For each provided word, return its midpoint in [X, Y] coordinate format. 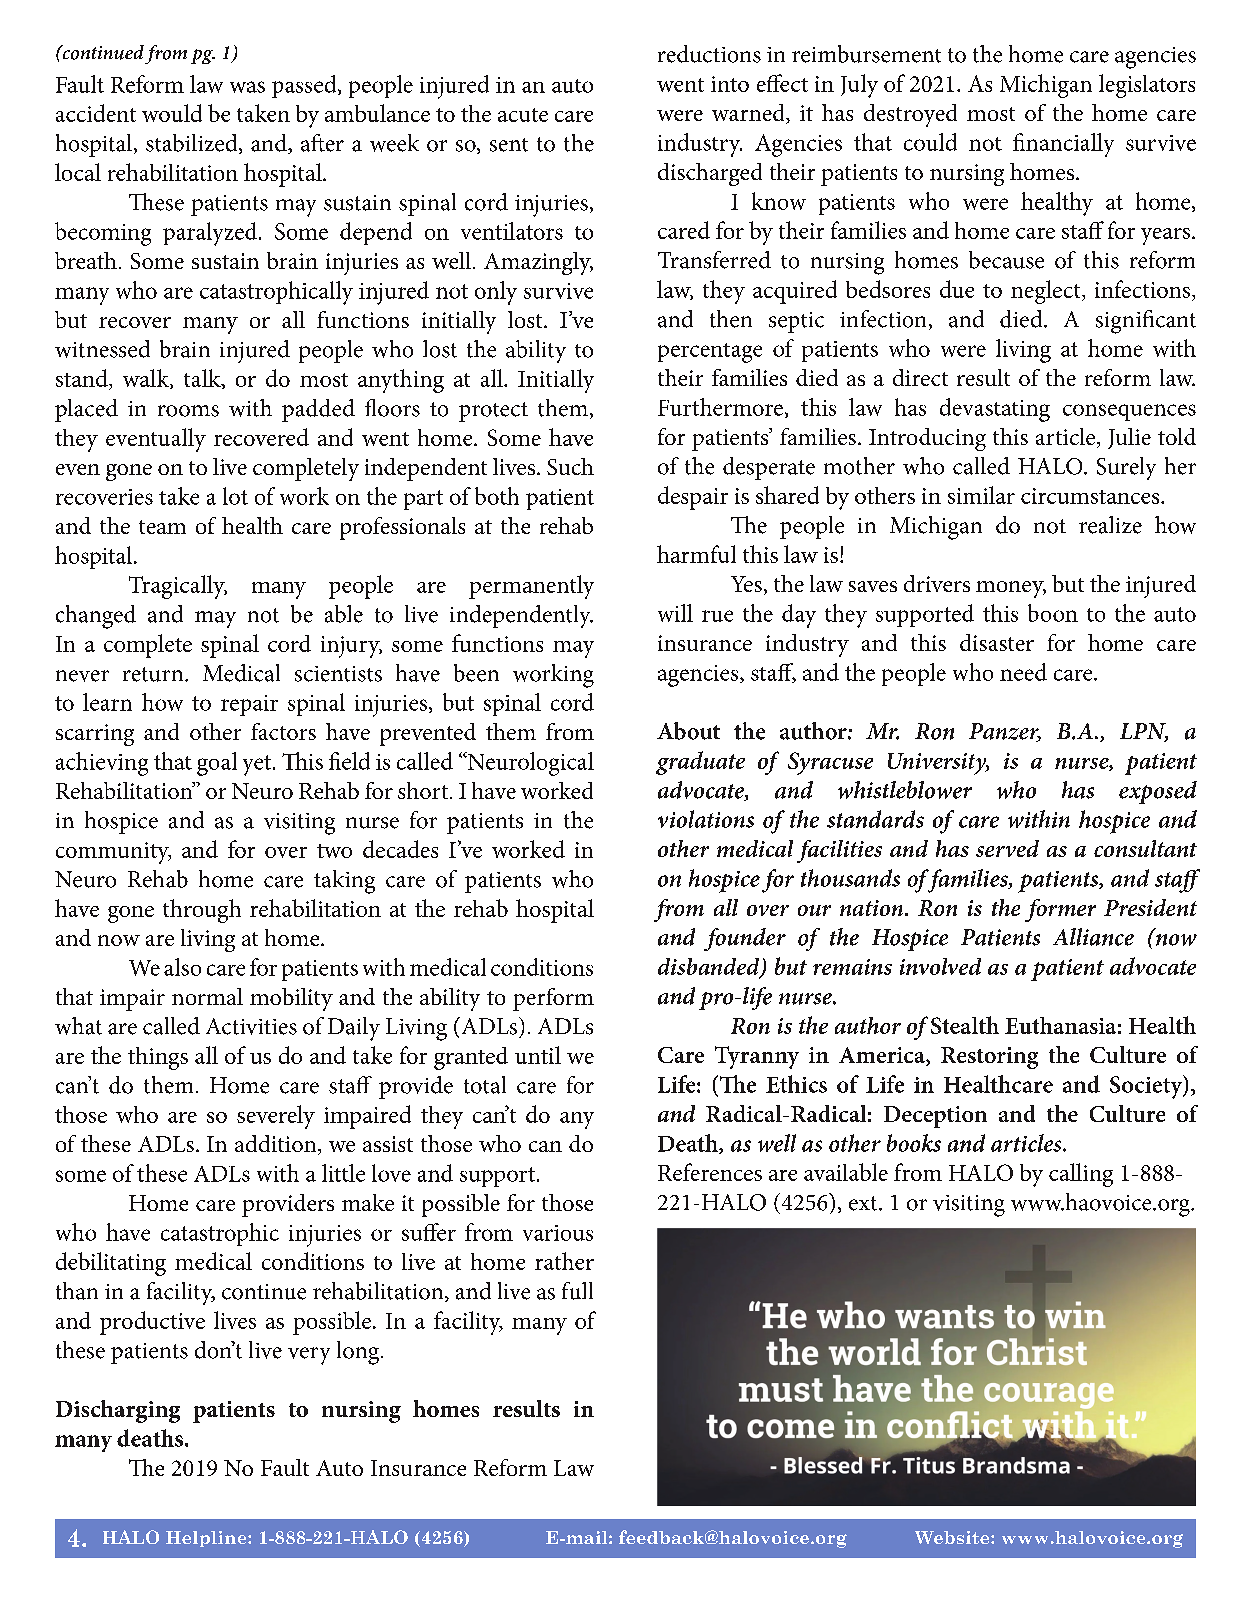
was [247, 87]
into [730, 84]
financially [1063, 145]
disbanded [710, 968]
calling [1081, 1175]
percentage [710, 353]
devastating [995, 410]
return [154, 674]
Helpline [207, 1539]
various [558, 1233]
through [202, 911]
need [1023, 672]
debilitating [111, 1264]
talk [203, 379]
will [675, 613]
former [1060, 910]
